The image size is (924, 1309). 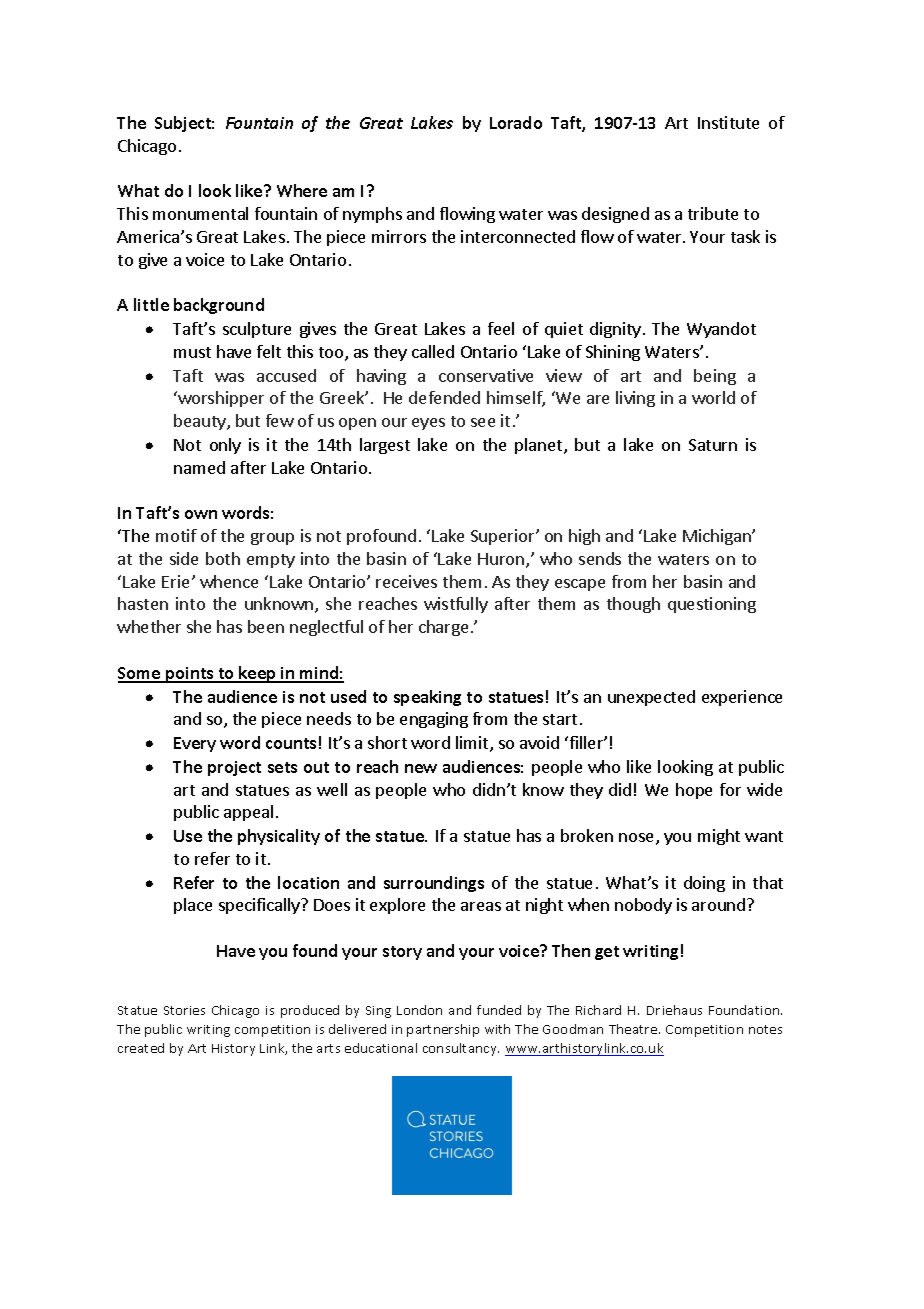 I want to click on nymphs, so click(x=372, y=215).
